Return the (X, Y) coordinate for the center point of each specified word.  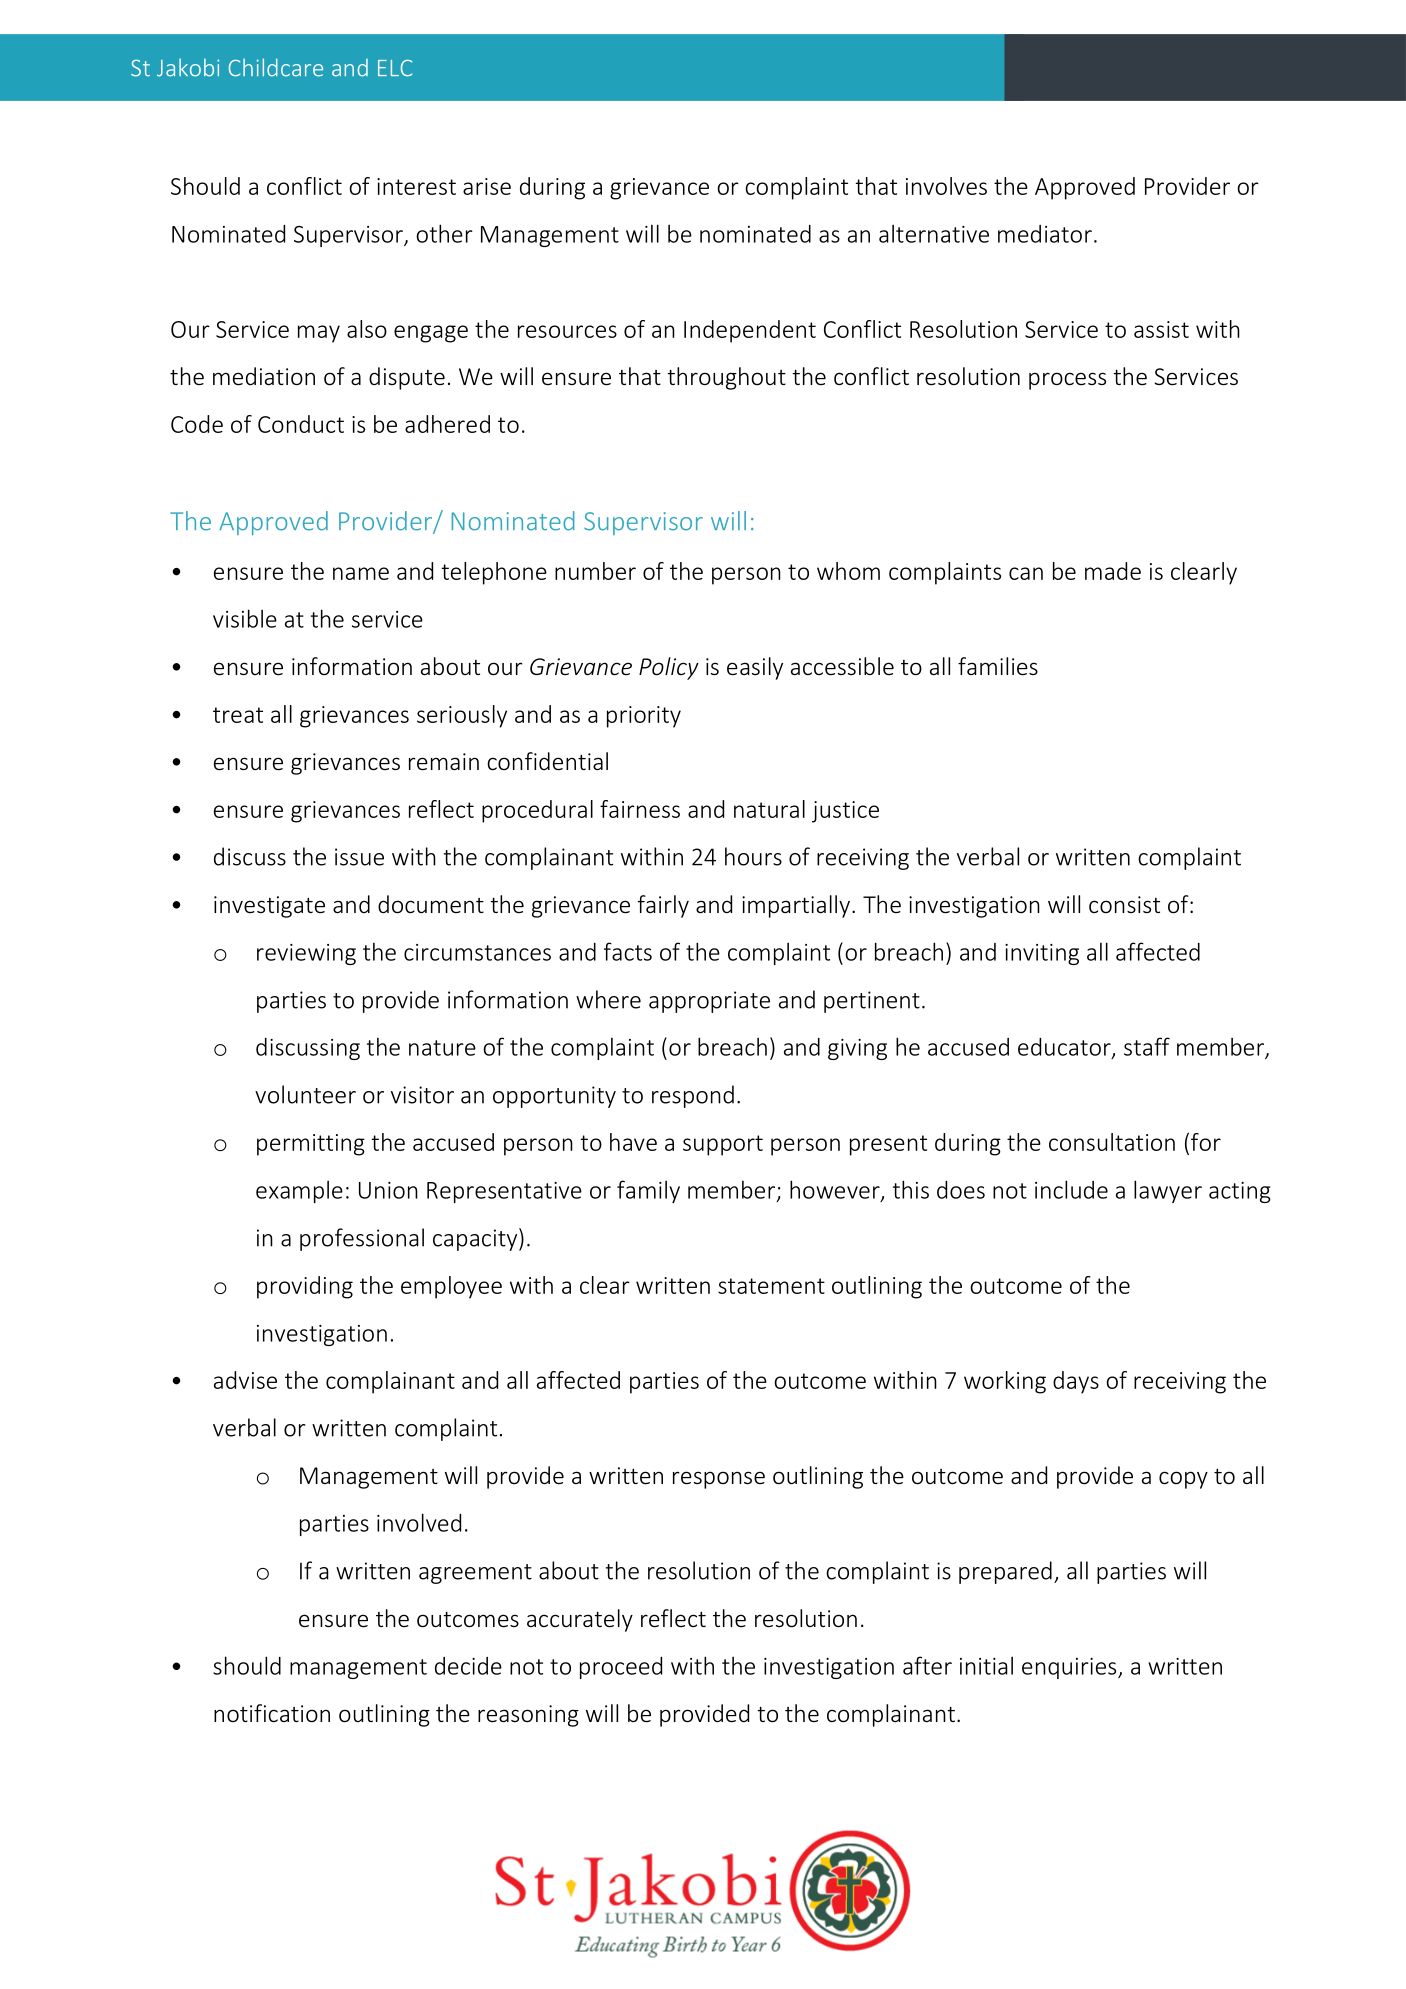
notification (272, 1713)
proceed (621, 1668)
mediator (1045, 234)
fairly (663, 906)
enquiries (1070, 1668)
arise (487, 186)
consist (1124, 904)
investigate (269, 907)
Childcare (276, 67)
